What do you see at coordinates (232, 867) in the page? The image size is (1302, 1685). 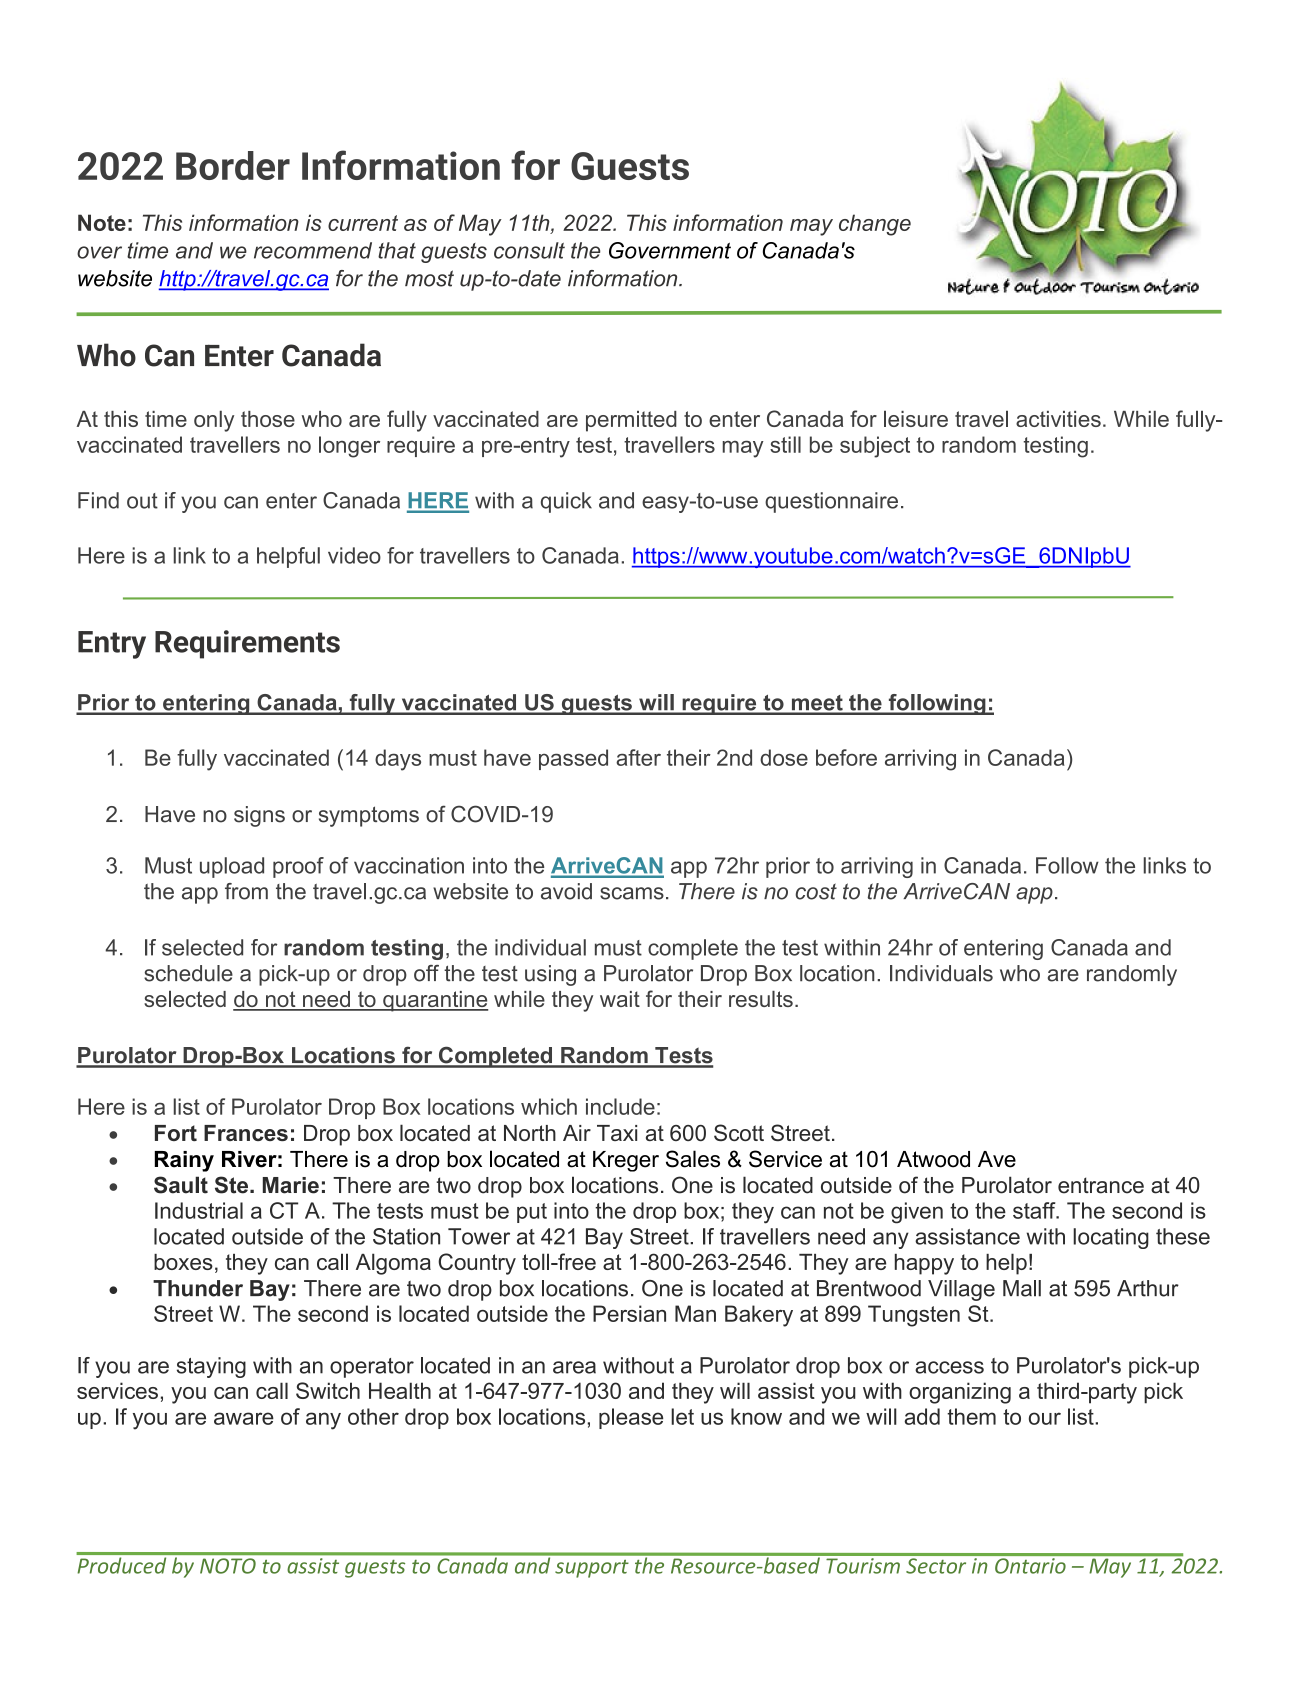 I see `upload` at bounding box center [232, 867].
